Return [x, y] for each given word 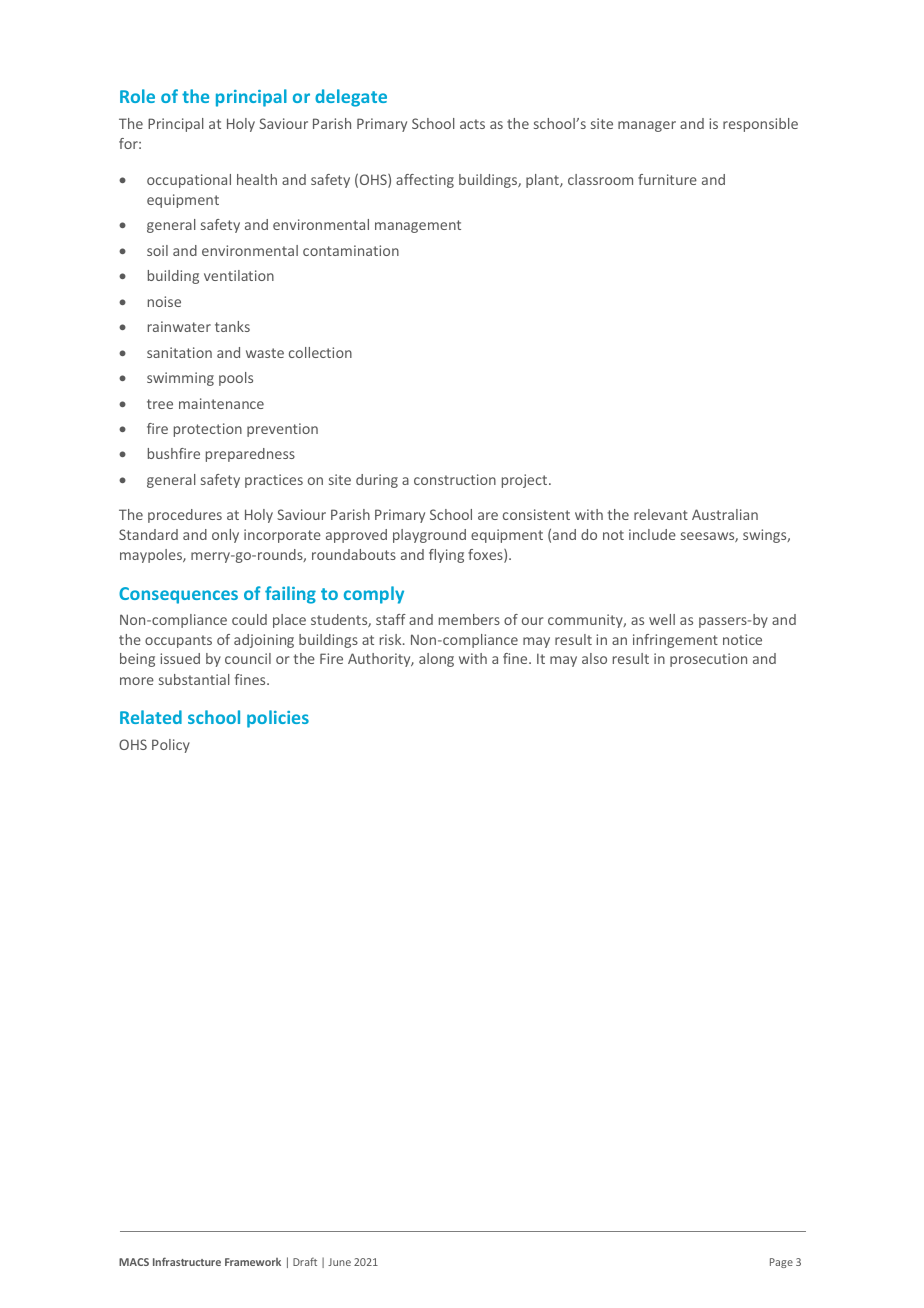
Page [781, 1263]
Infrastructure [187, 1261]
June [339, 1262]
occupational [189, 181]
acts [472, 124]
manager [647, 126]
